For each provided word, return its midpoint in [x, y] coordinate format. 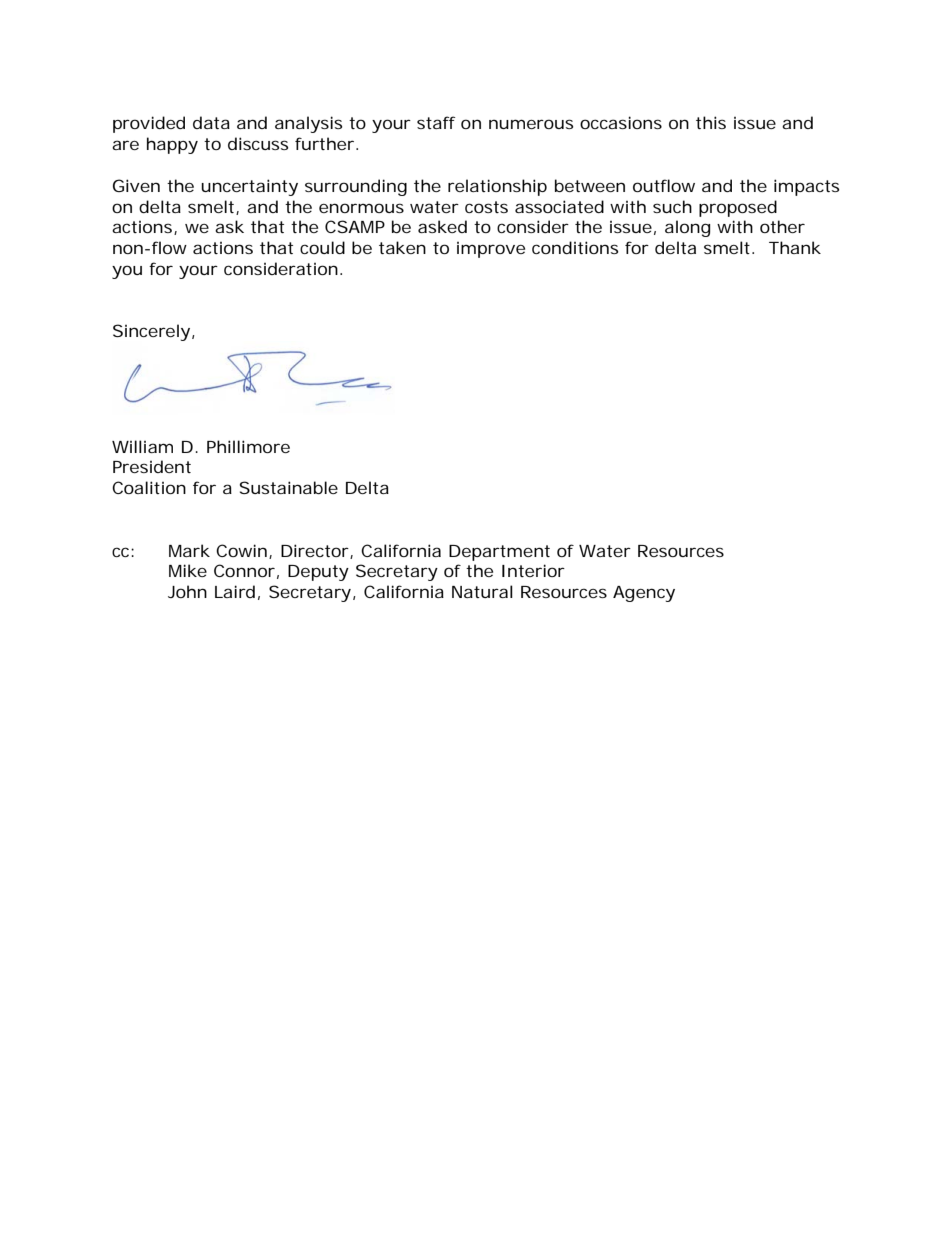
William [142, 446]
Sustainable [289, 487]
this [711, 122]
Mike [188, 570]
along [687, 228]
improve [491, 250]
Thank [795, 247]
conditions [575, 247]
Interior [533, 570]
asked [442, 226]
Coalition [149, 487]
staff [436, 122]
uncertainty [249, 187]
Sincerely [151, 332]
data [211, 122]
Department [499, 553]
